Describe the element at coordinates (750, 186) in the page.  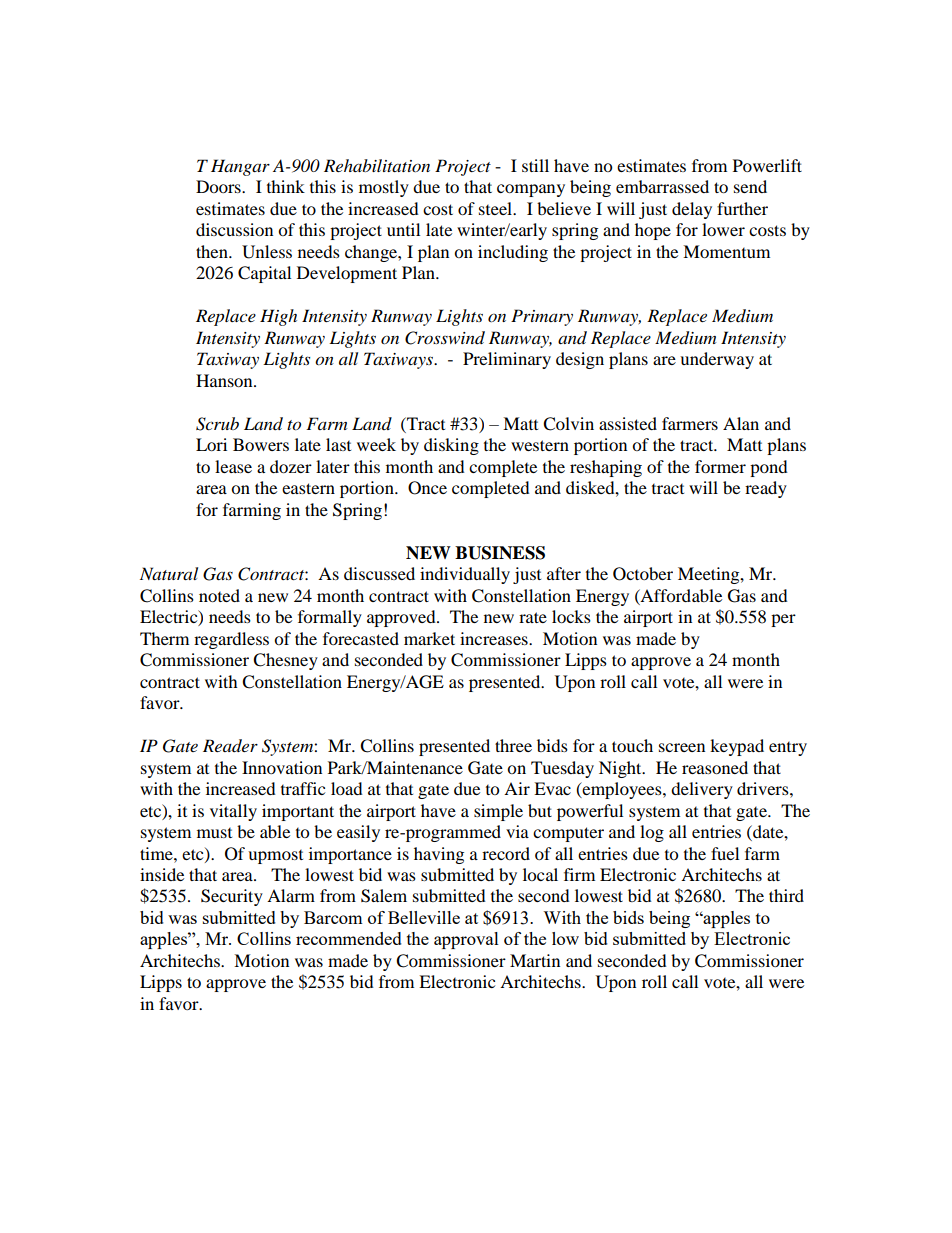
I see `send` at that location.
